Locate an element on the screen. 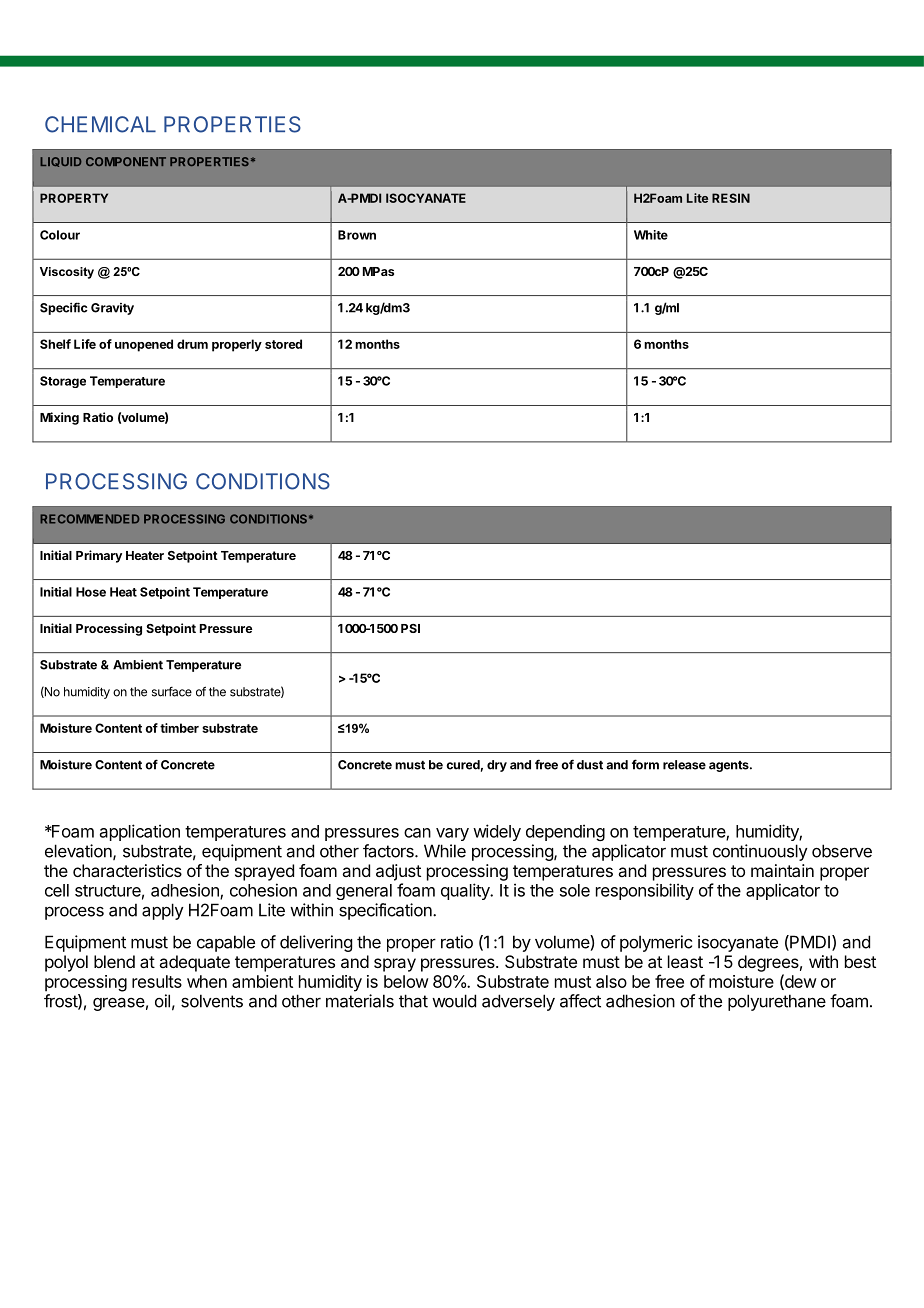 The width and height of the screenshot is (924, 1308). COMPONENT is located at coordinates (126, 161).
